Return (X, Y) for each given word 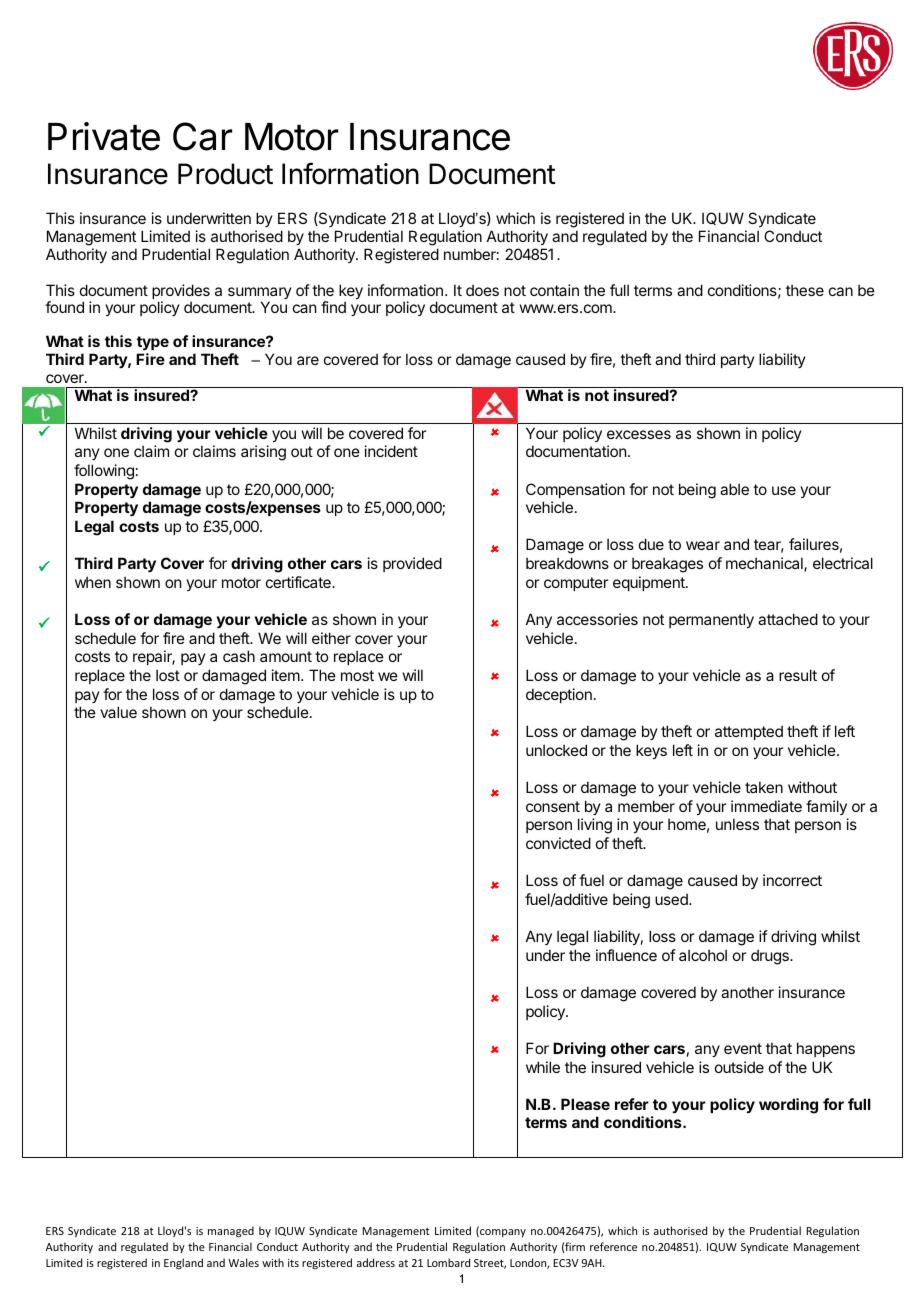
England (183, 1264)
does (482, 290)
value (118, 712)
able (734, 489)
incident (391, 451)
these (805, 290)
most (357, 675)
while (543, 1067)
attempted (749, 732)
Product (225, 174)
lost (168, 675)
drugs (771, 957)
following (104, 472)
